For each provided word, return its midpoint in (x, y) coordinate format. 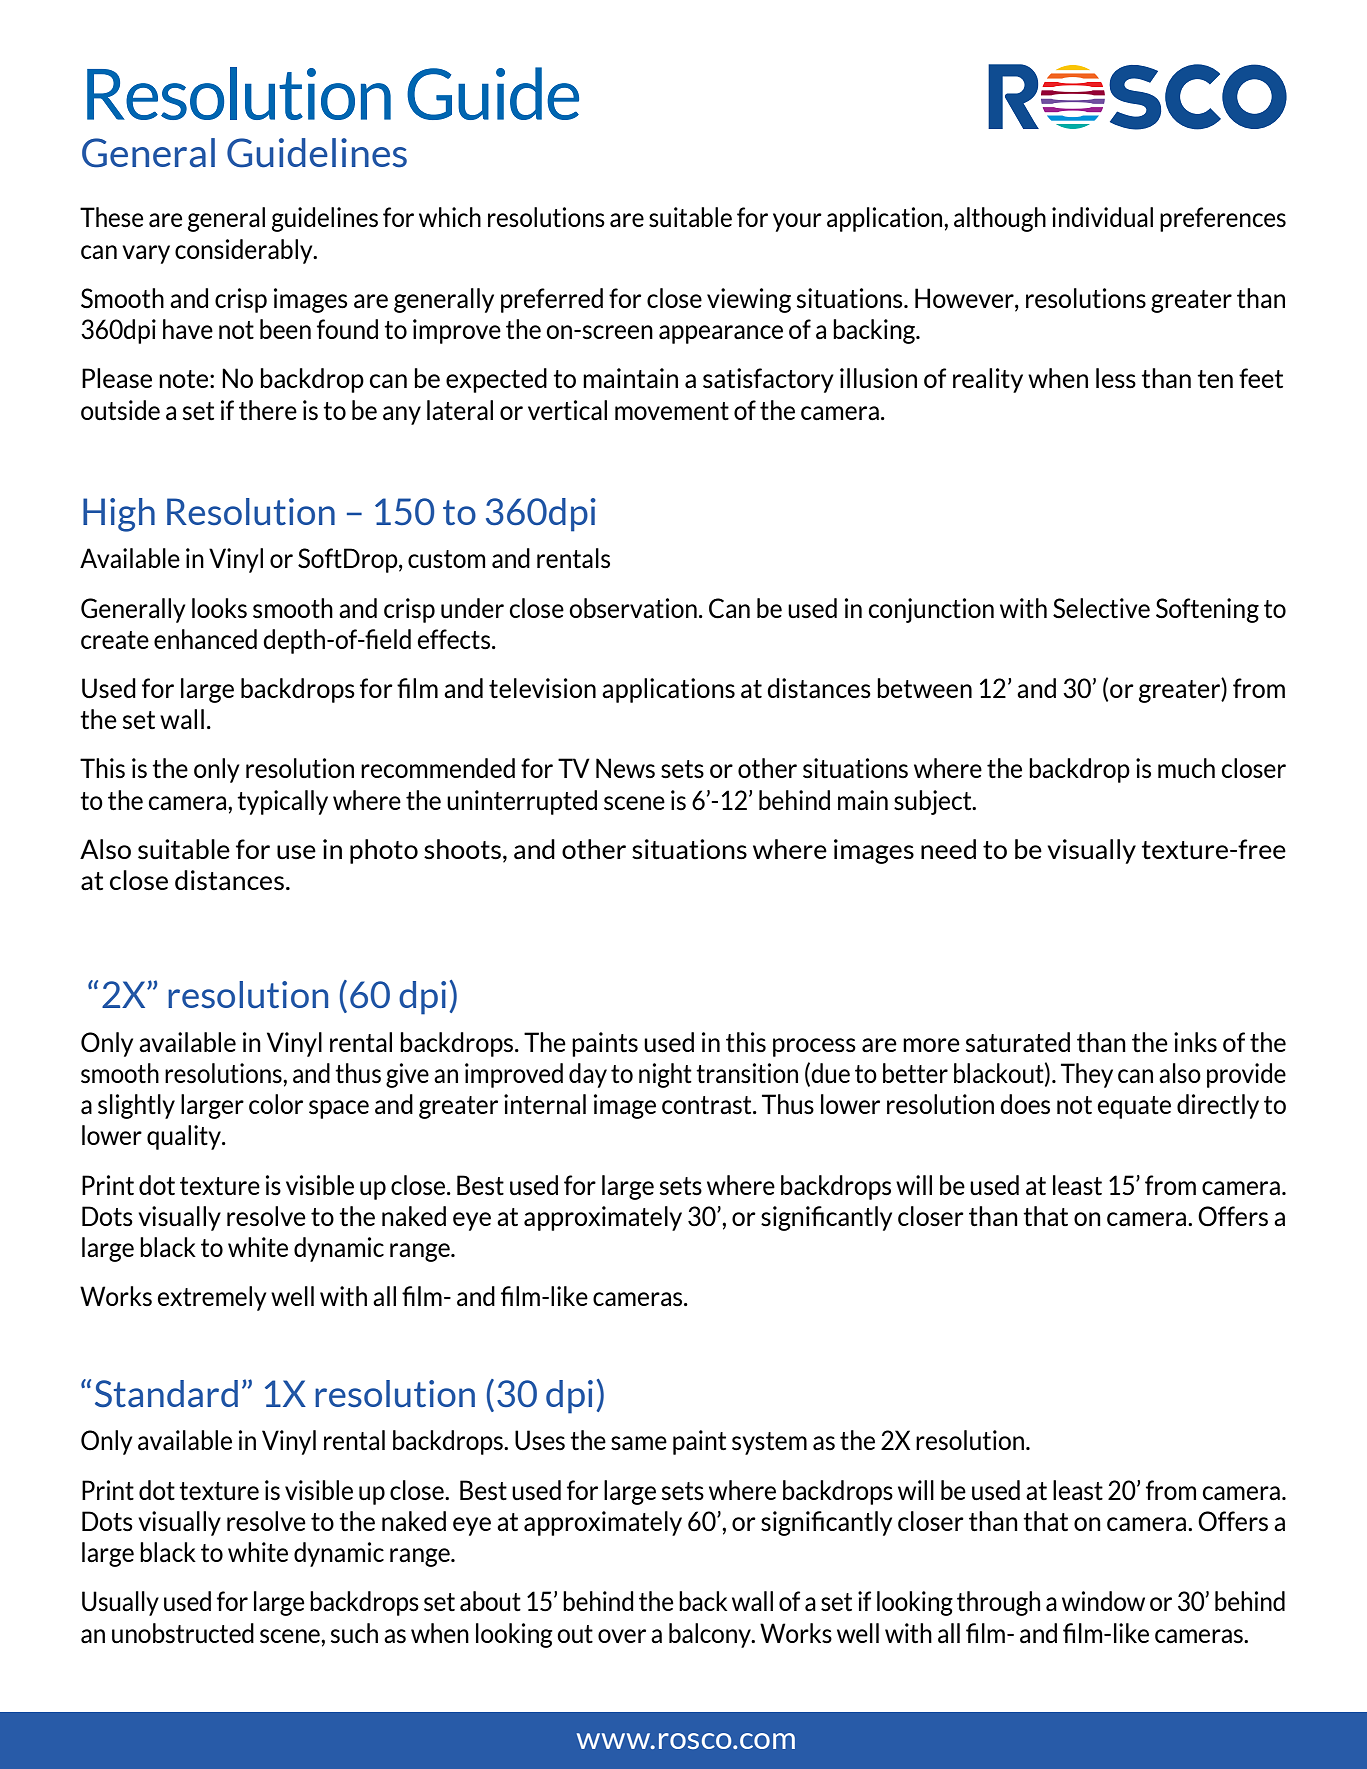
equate (1134, 1107)
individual (1102, 217)
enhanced (205, 639)
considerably (245, 251)
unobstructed (183, 1633)
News (625, 768)
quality (185, 1137)
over (622, 1636)
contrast (708, 1105)
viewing (749, 300)
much (1186, 768)
